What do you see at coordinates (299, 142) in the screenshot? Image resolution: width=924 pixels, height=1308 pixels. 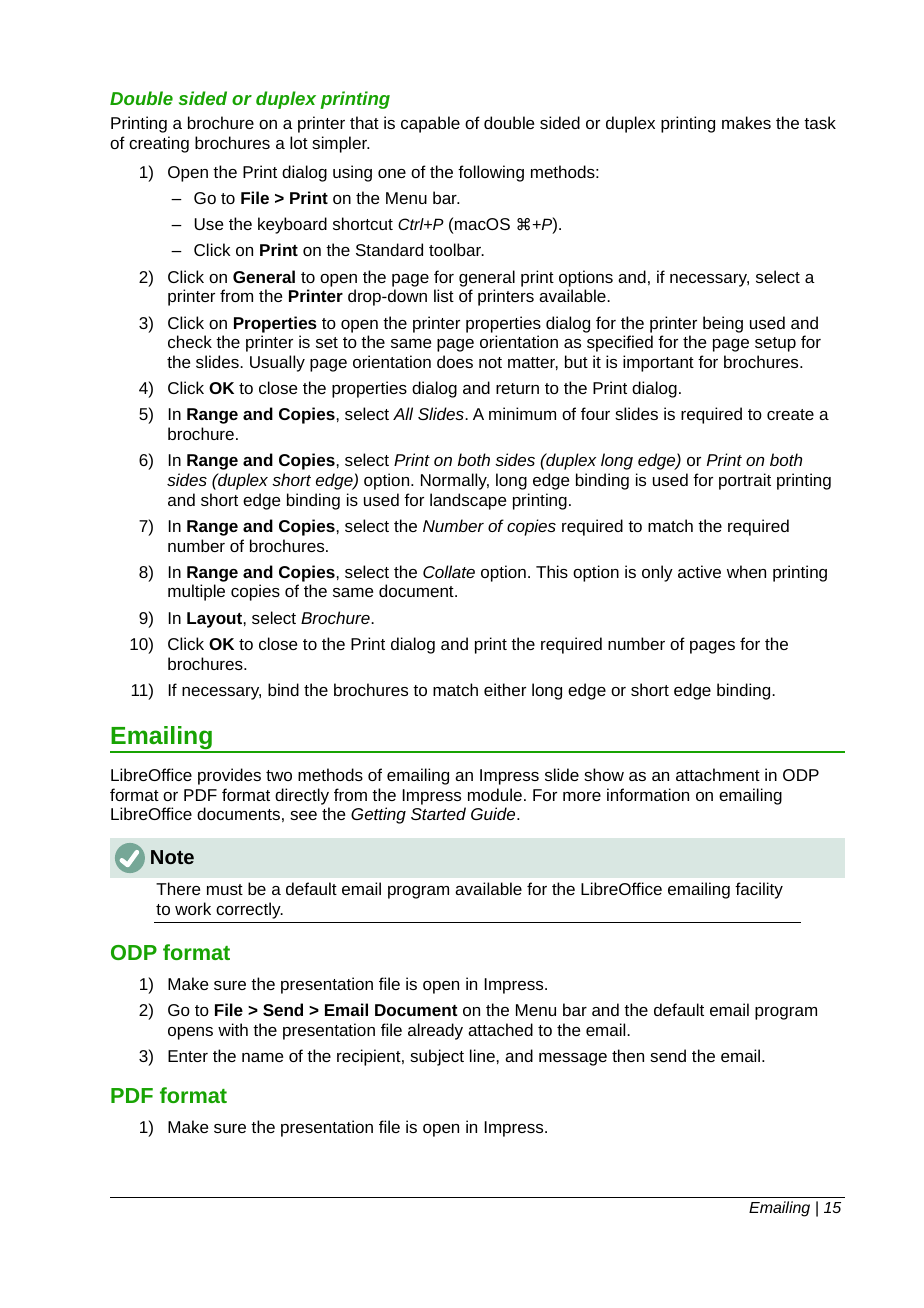 I see `lot` at bounding box center [299, 142].
